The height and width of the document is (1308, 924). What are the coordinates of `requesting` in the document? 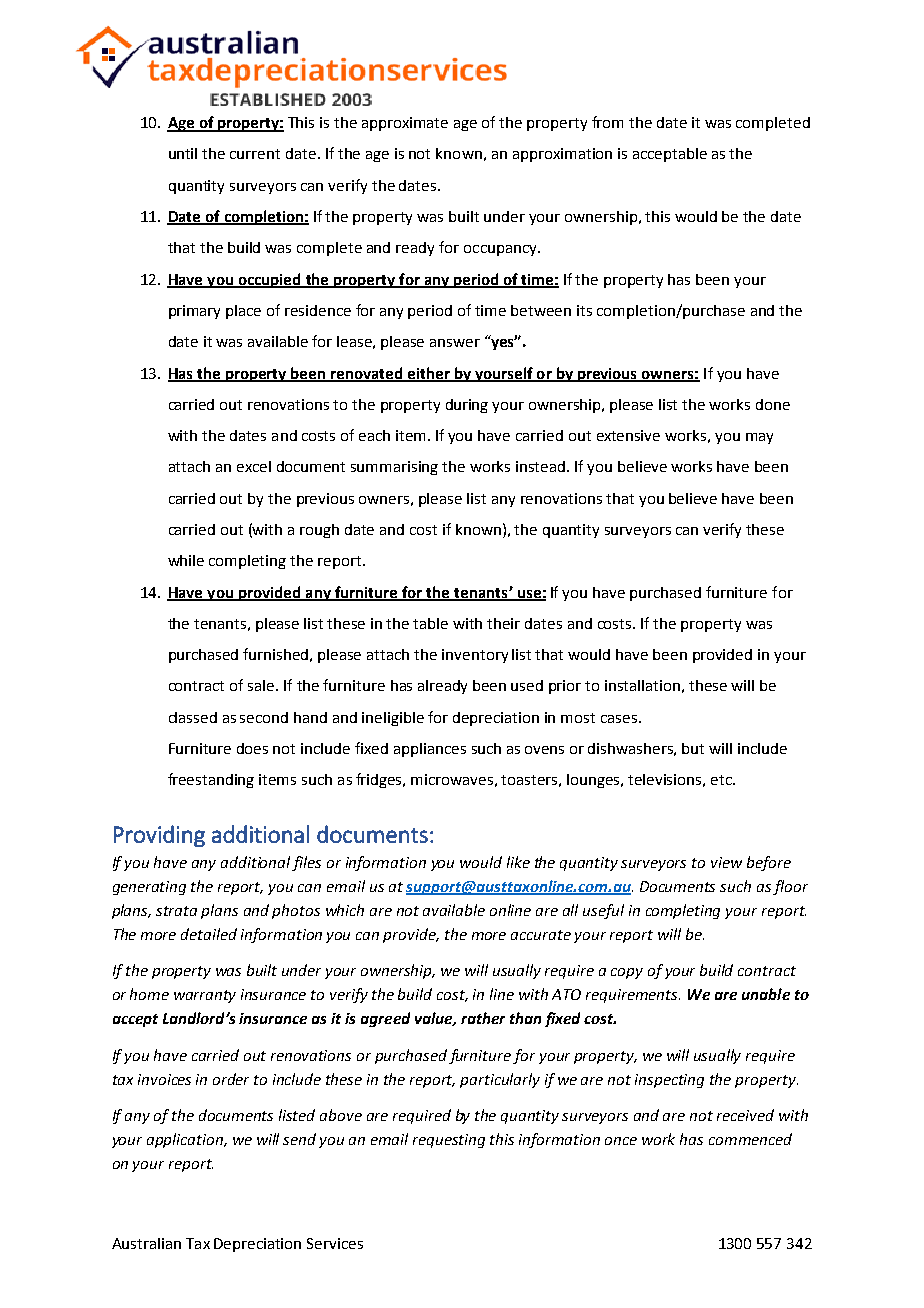 It's located at (449, 1141).
